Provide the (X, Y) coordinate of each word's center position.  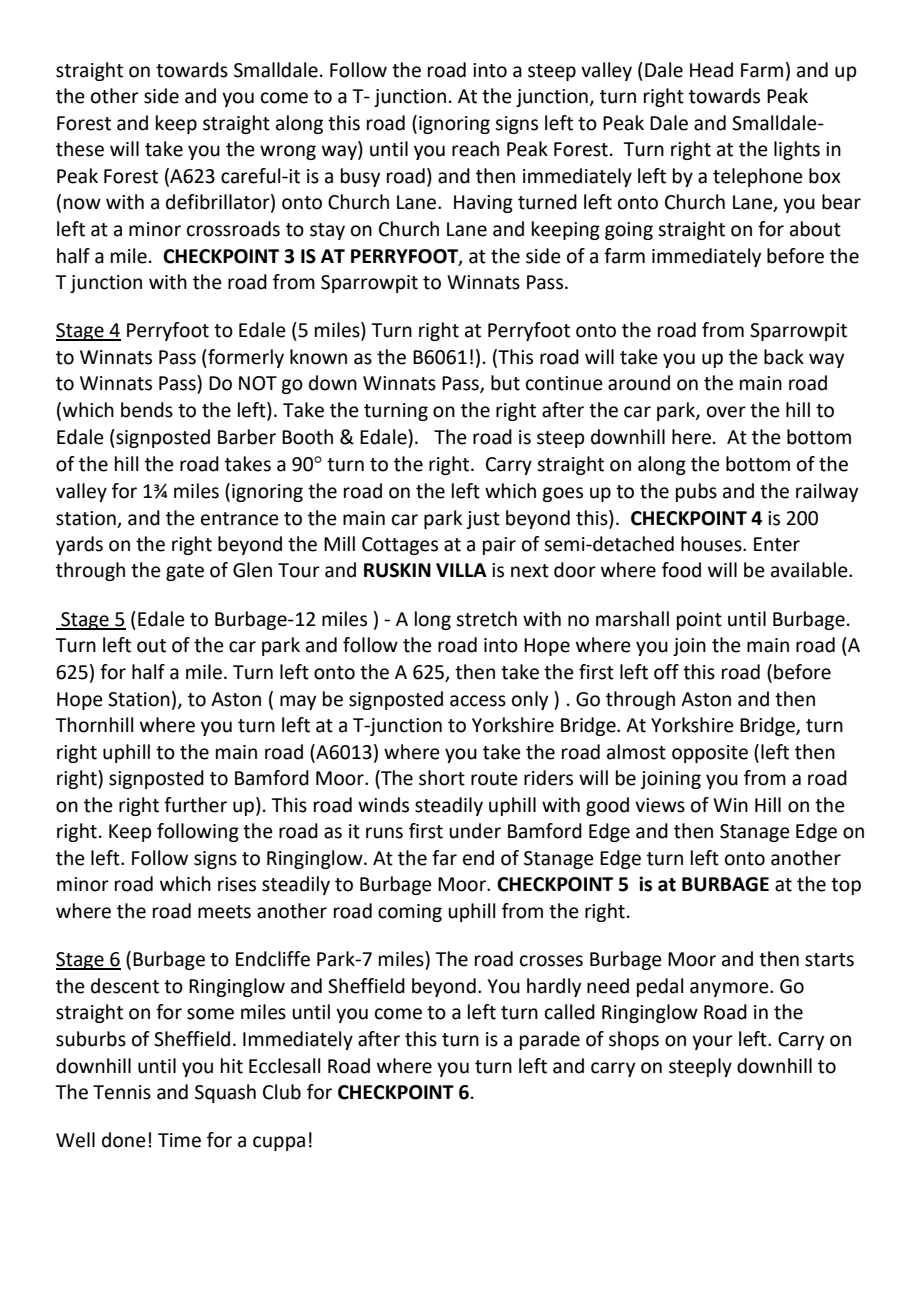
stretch (486, 619)
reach (475, 149)
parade (550, 1040)
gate (185, 572)
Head (711, 70)
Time (179, 1140)
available (810, 570)
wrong (288, 152)
